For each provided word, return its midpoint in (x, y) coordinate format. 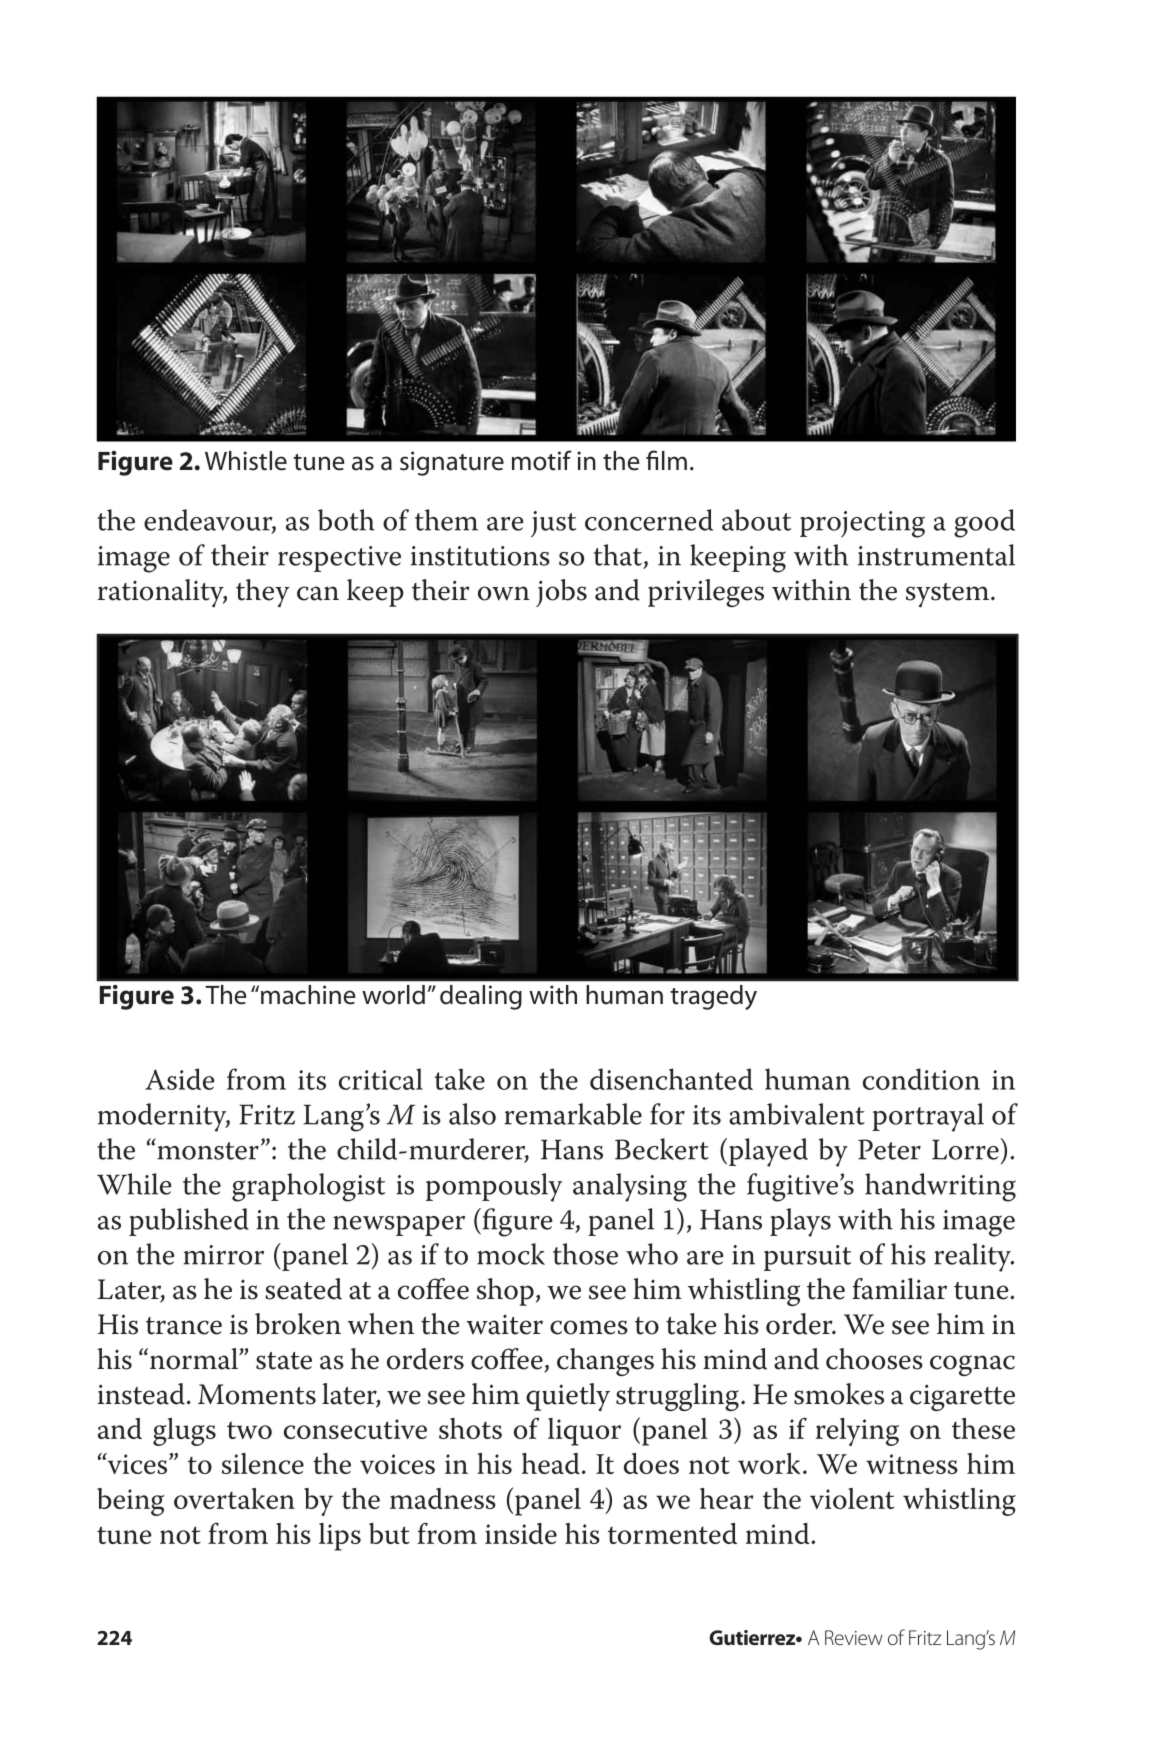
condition (921, 1079)
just (553, 524)
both (346, 520)
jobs (561, 593)
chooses (874, 1359)
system (949, 595)
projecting (862, 524)
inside (521, 1533)
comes (589, 1327)
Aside (179, 1079)
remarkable (573, 1114)
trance (184, 1326)
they (263, 593)
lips (340, 1537)
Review (854, 1637)
